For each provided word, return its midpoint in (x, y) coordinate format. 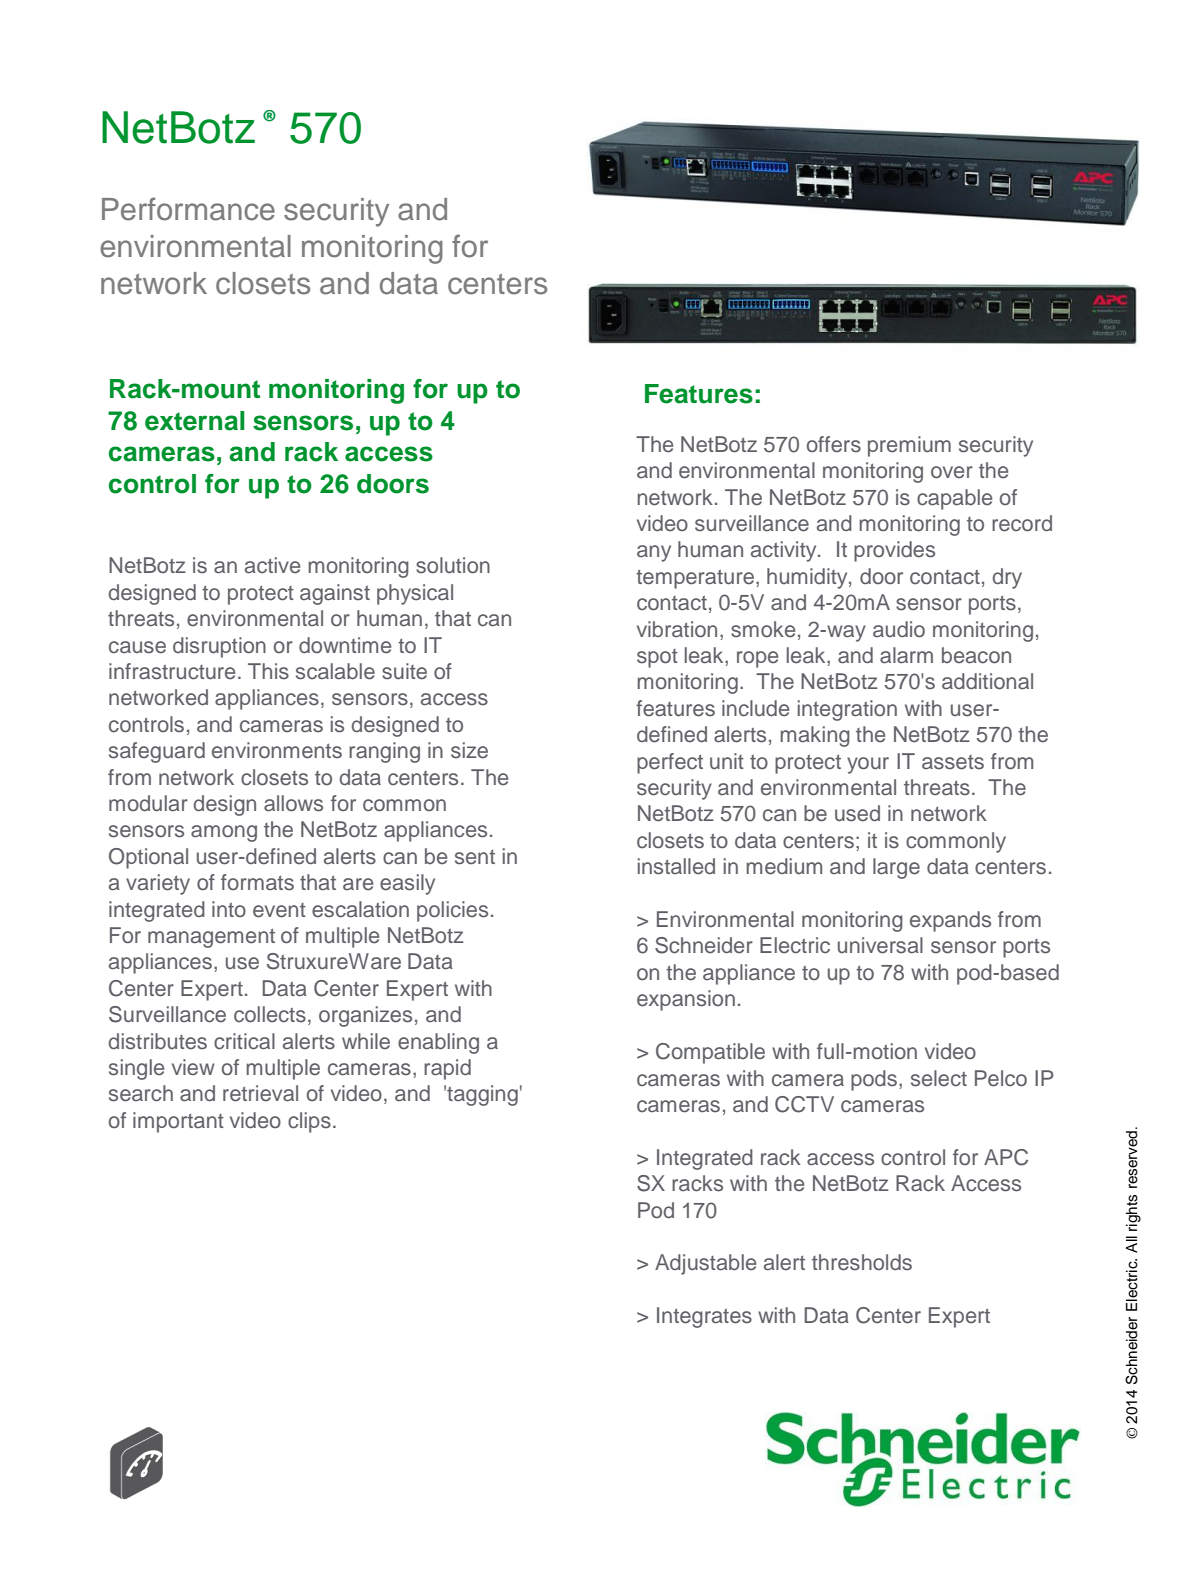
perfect (670, 763)
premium (909, 446)
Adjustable (705, 1264)
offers (834, 444)
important (178, 1122)
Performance (188, 209)
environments (277, 750)
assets (953, 762)
